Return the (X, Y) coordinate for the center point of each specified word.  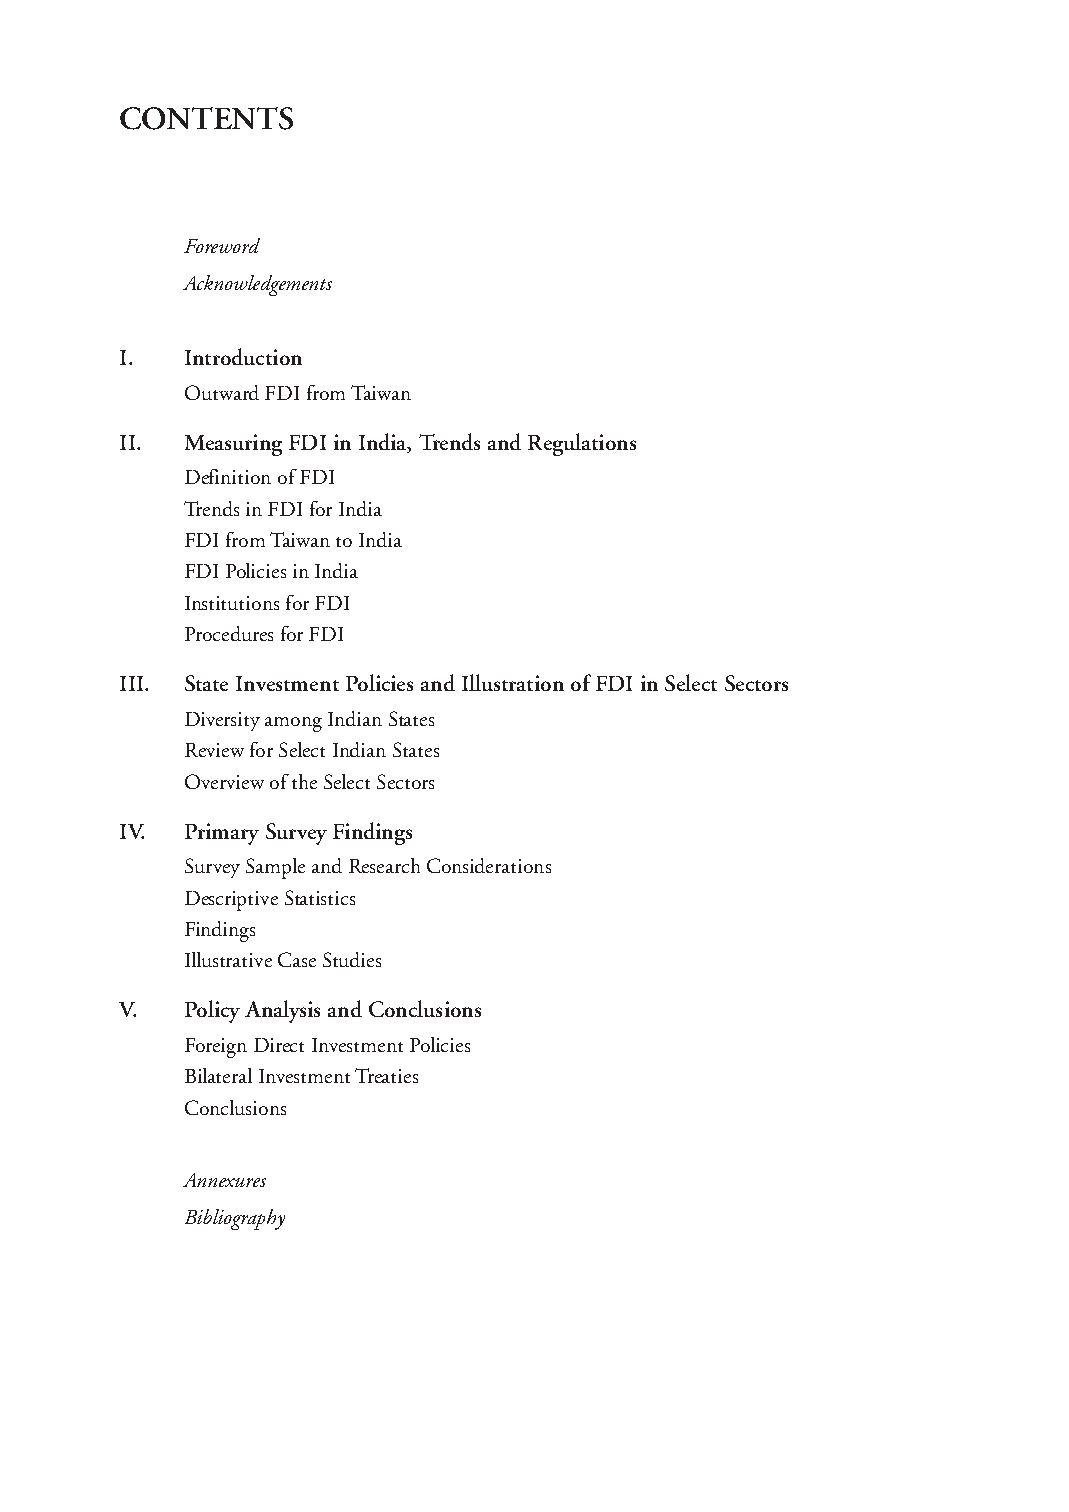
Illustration (513, 682)
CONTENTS (206, 118)
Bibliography (235, 1219)
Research (384, 865)
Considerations (489, 865)
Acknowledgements (257, 285)
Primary (222, 834)
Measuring (233, 445)
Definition (228, 476)
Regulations (582, 444)
